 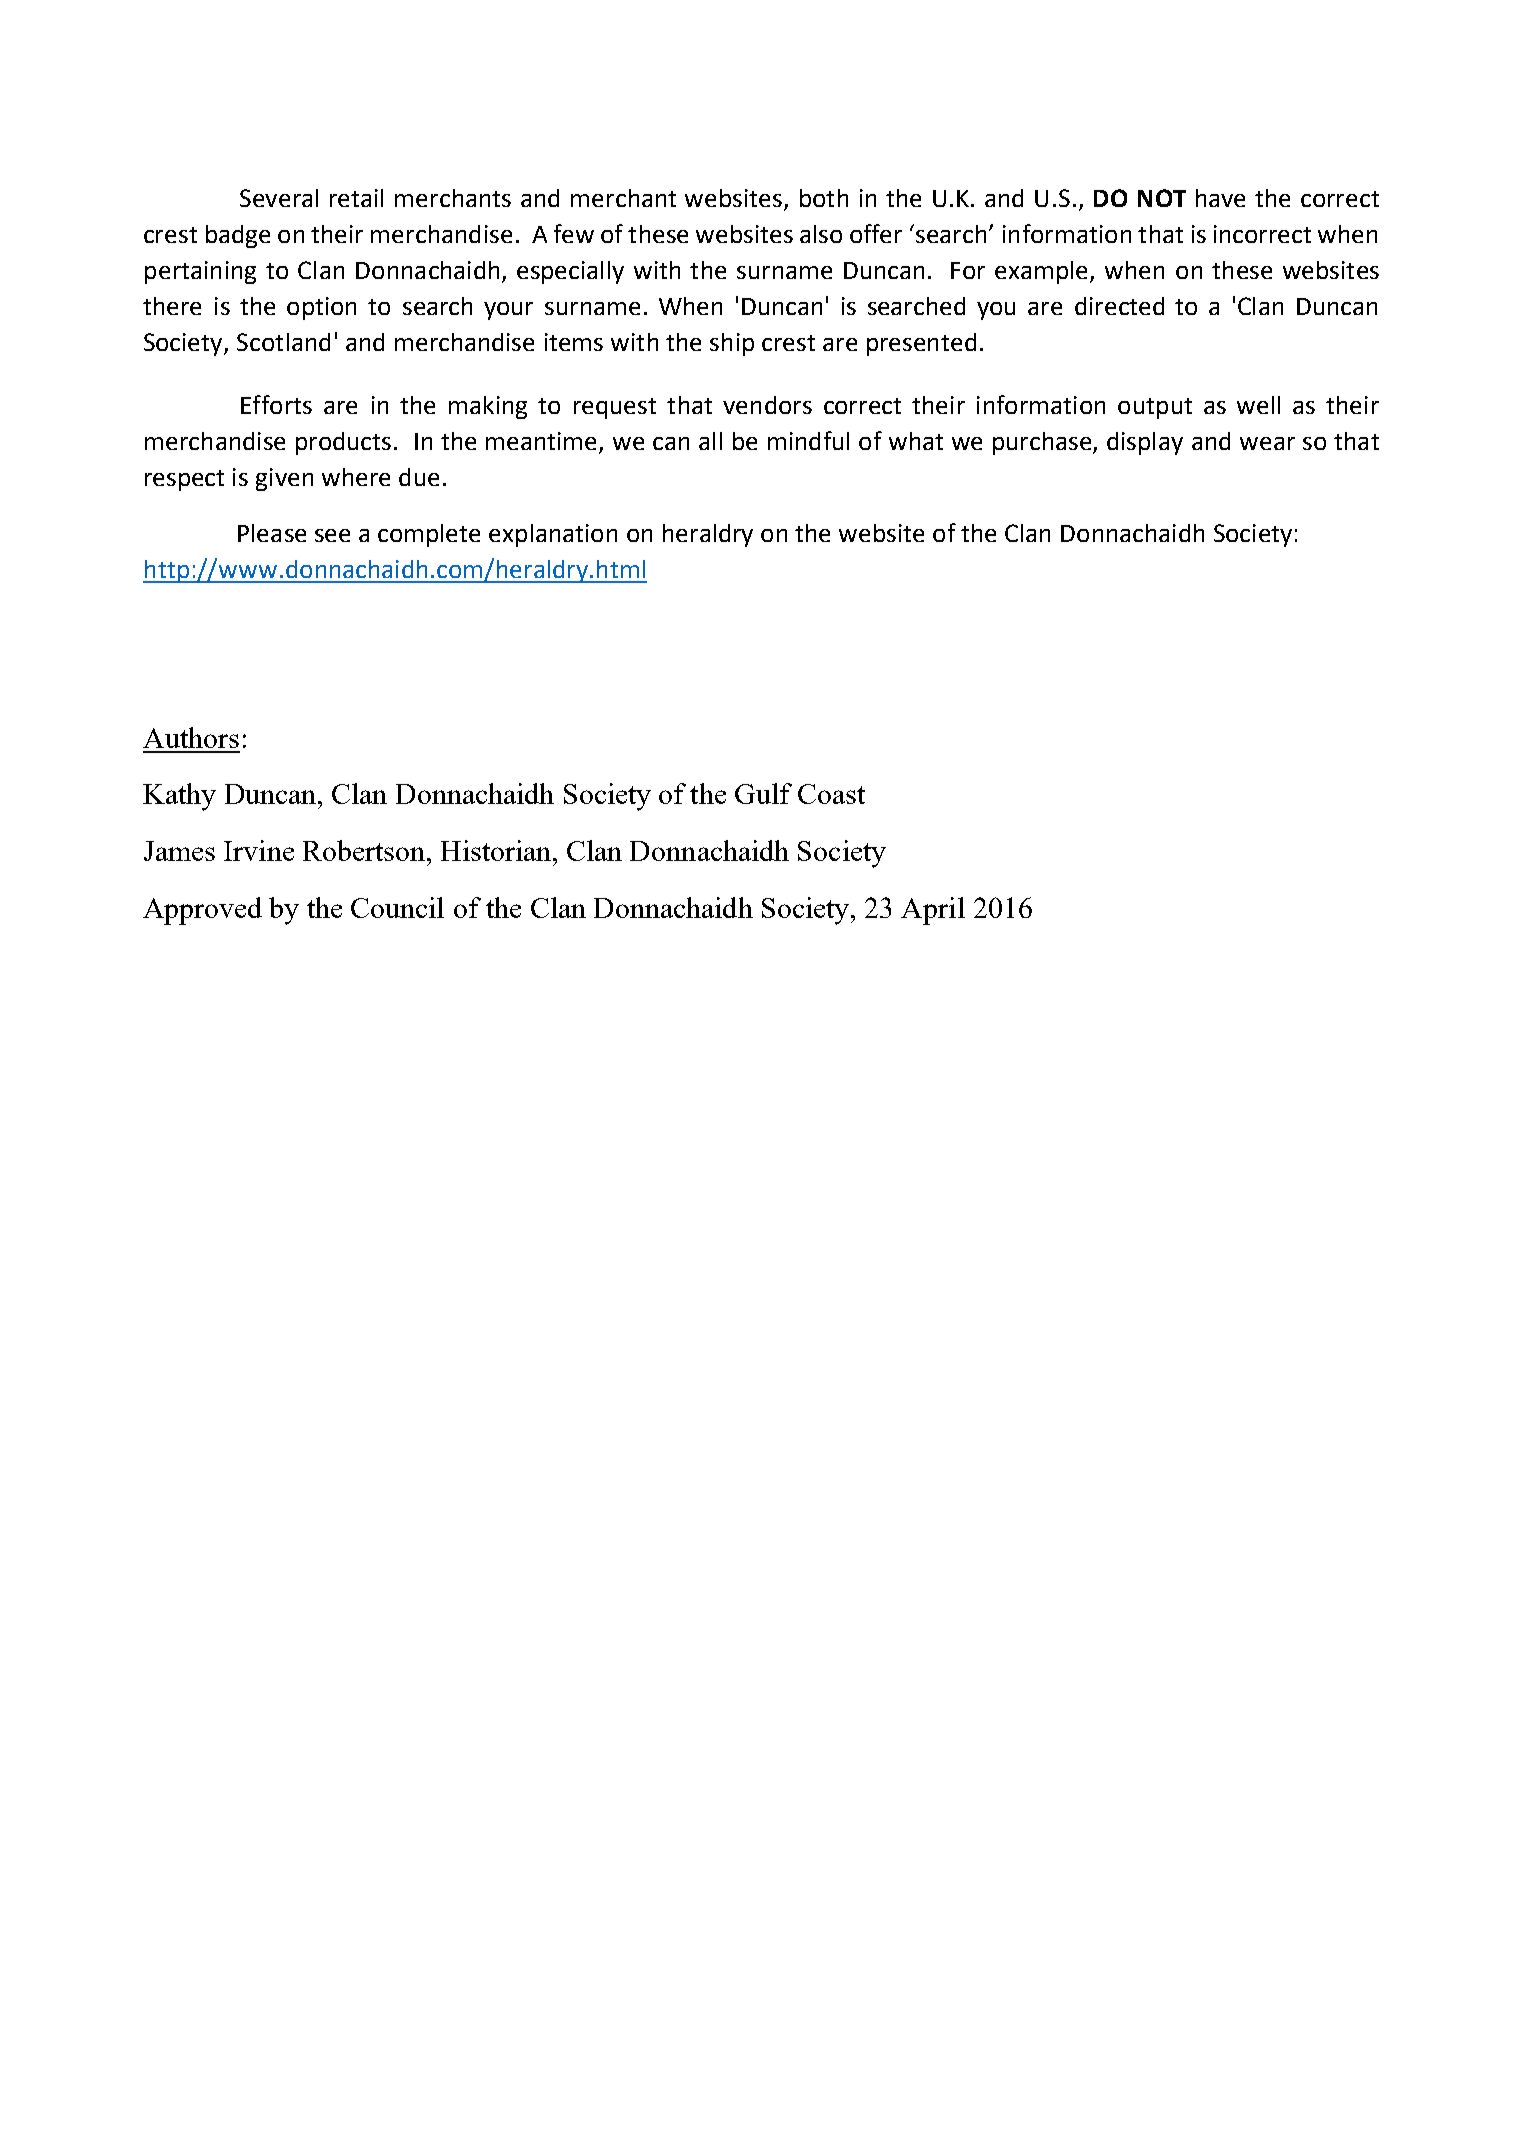 I want to click on Several, so click(x=279, y=198).
